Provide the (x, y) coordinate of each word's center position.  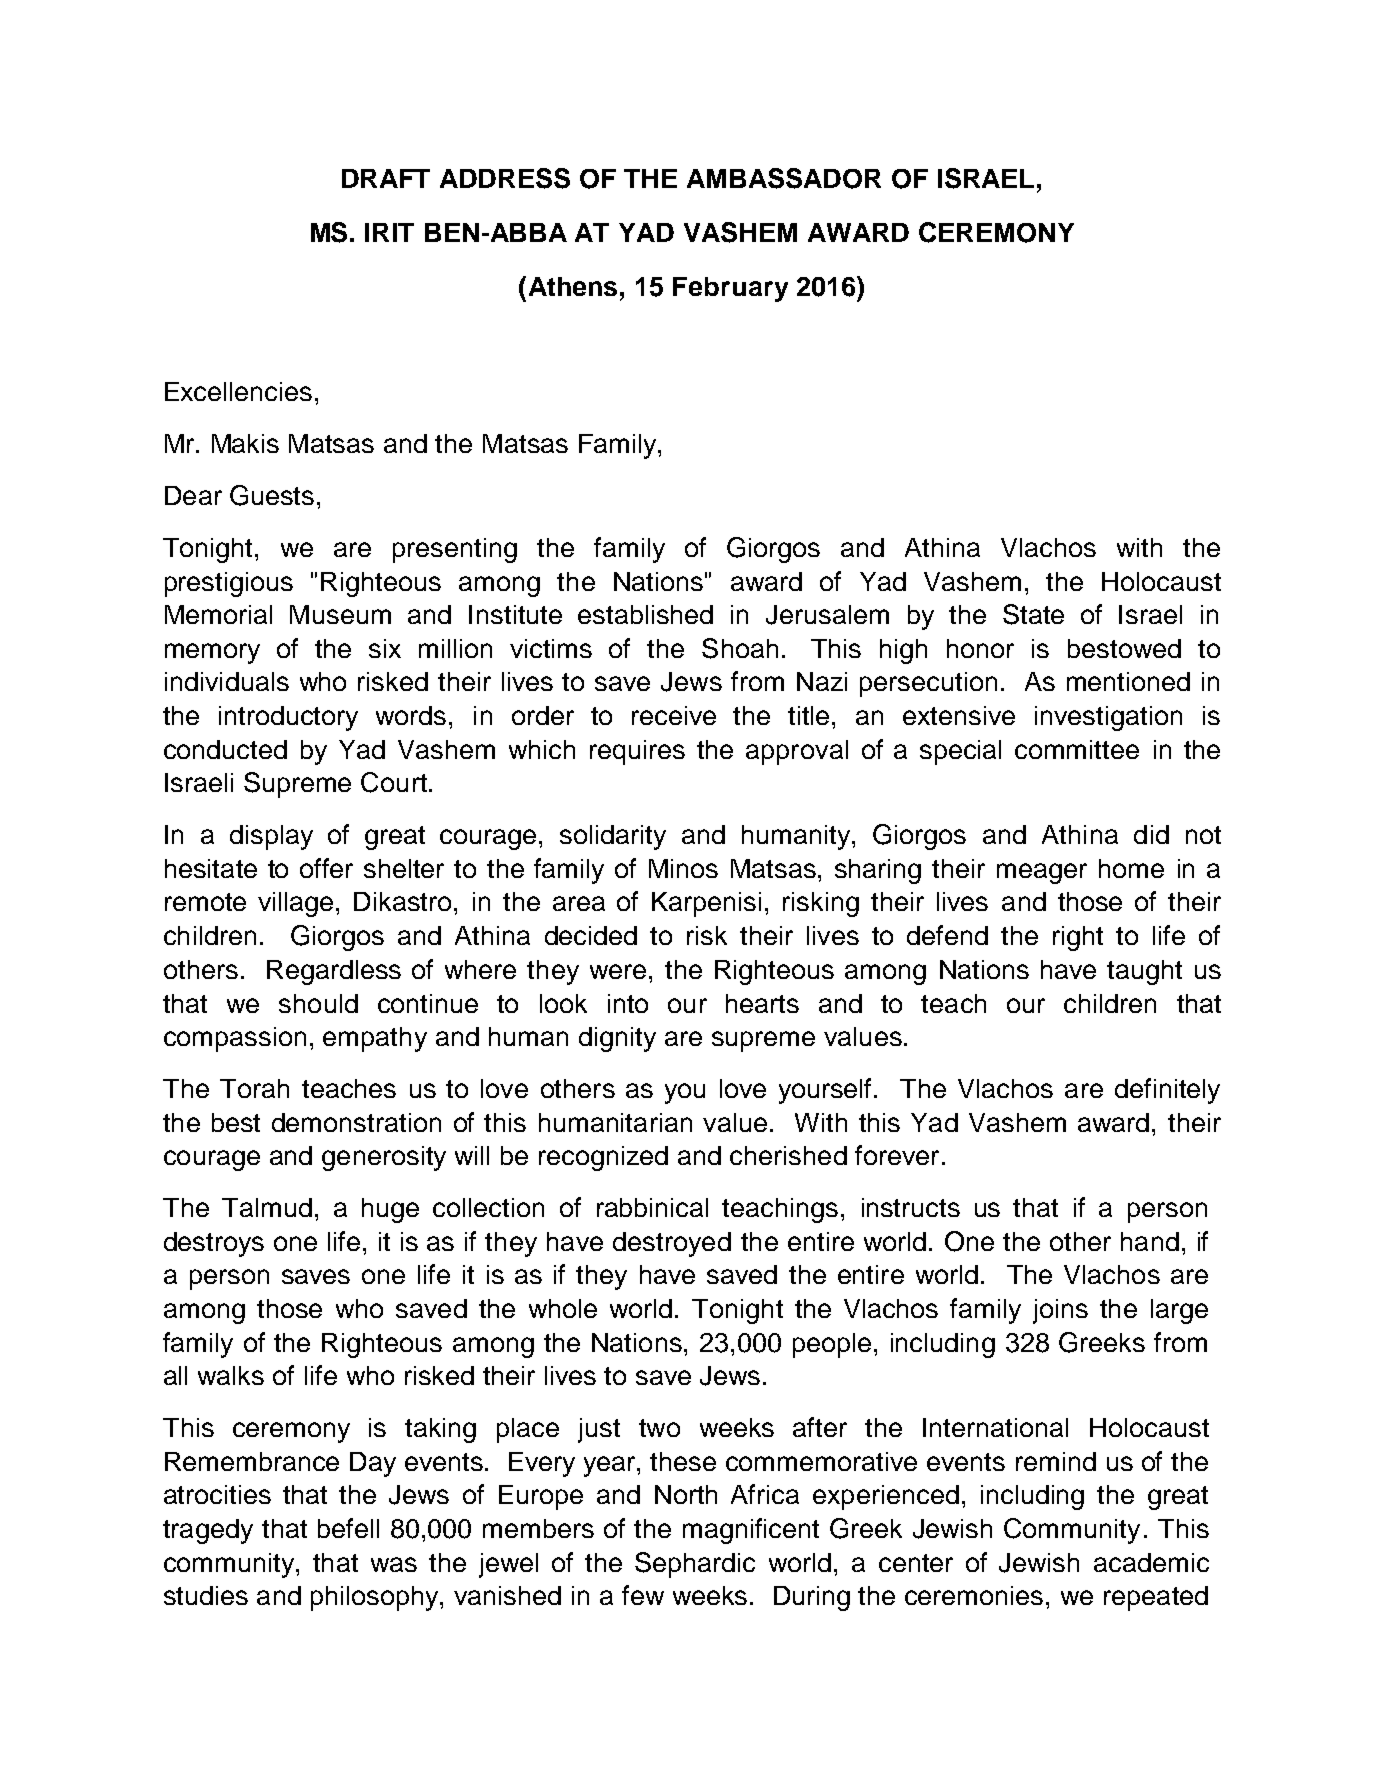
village (295, 904)
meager (1042, 873)
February (730, 289)
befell (348, 1528)
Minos (683, 868)
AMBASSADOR (784, 178)
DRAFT (386, 178)
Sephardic (695, 1565)
